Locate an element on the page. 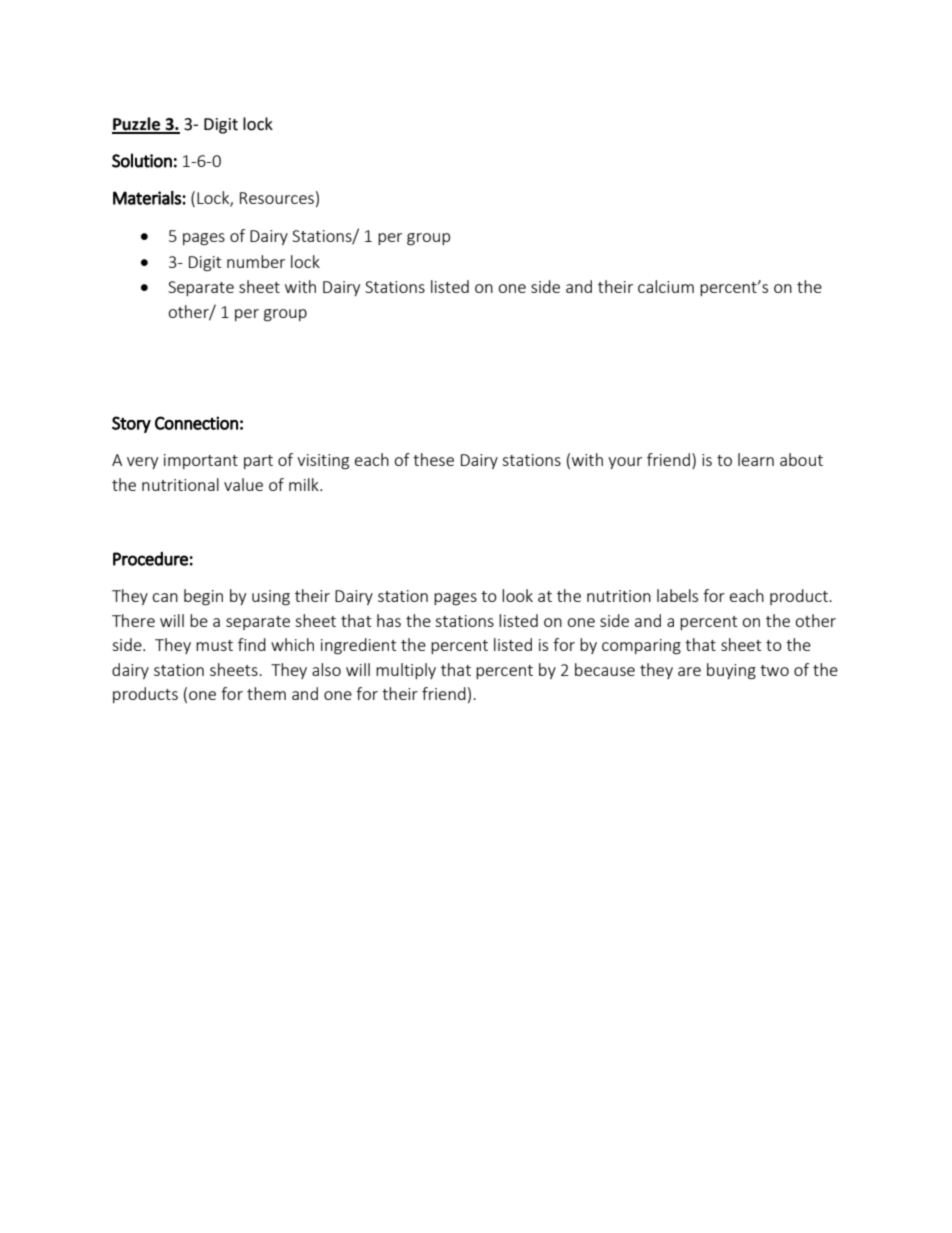 The image size is (952, 1233). learn is located at coordinates (756, 459).
